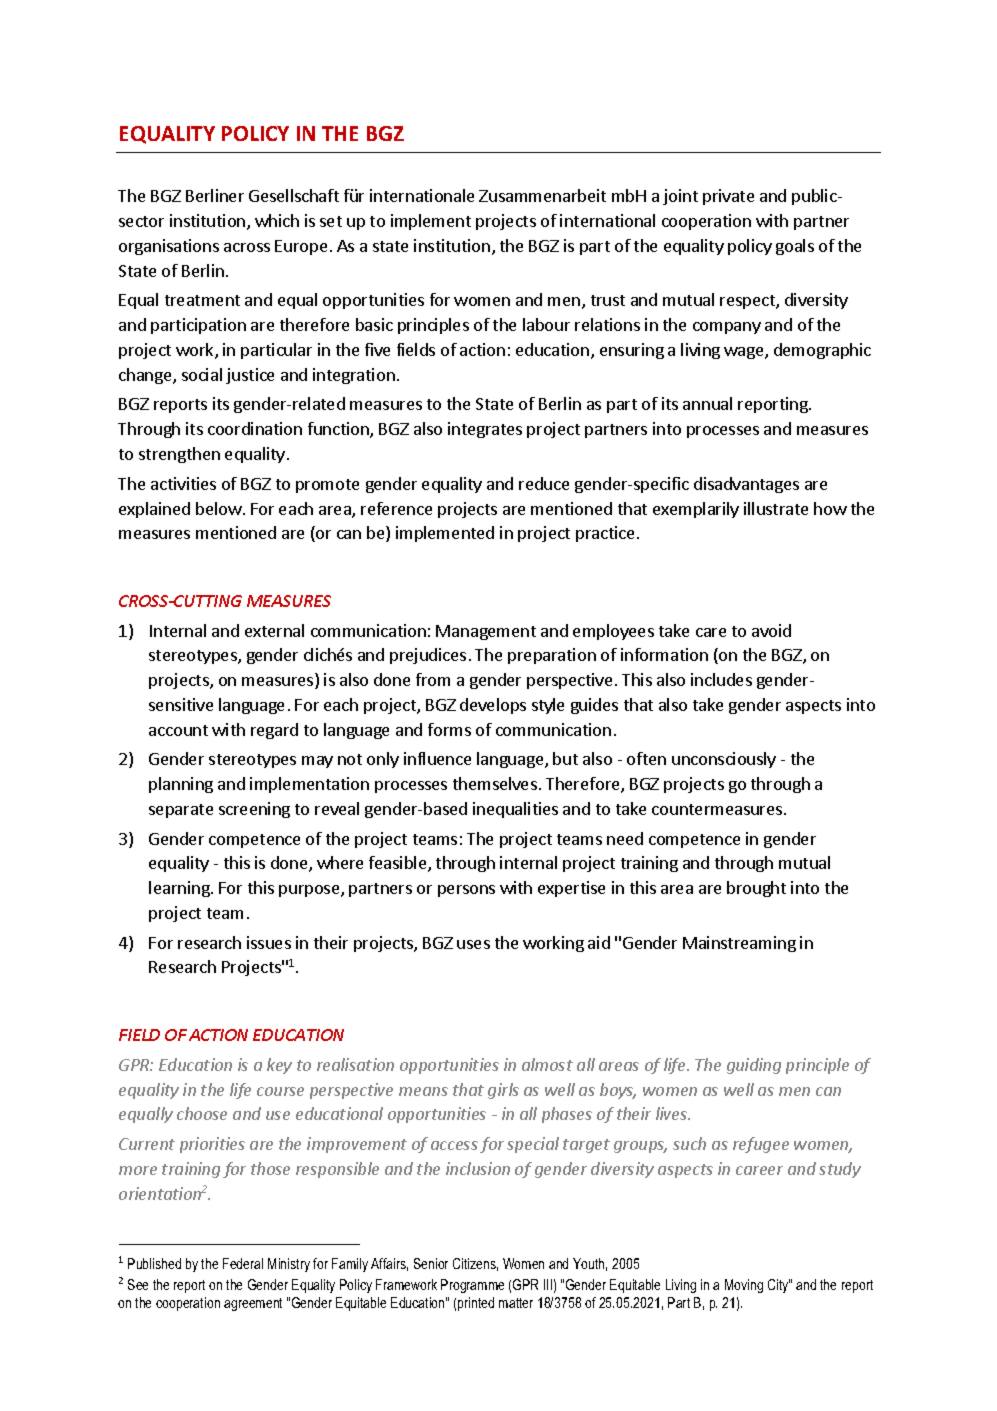 The height and width of the screenshot is (1411, 997). What do you see at coordinates (744, 1286) in the screenshot?
I see `Moving` at bounding box center [744, 1286].
